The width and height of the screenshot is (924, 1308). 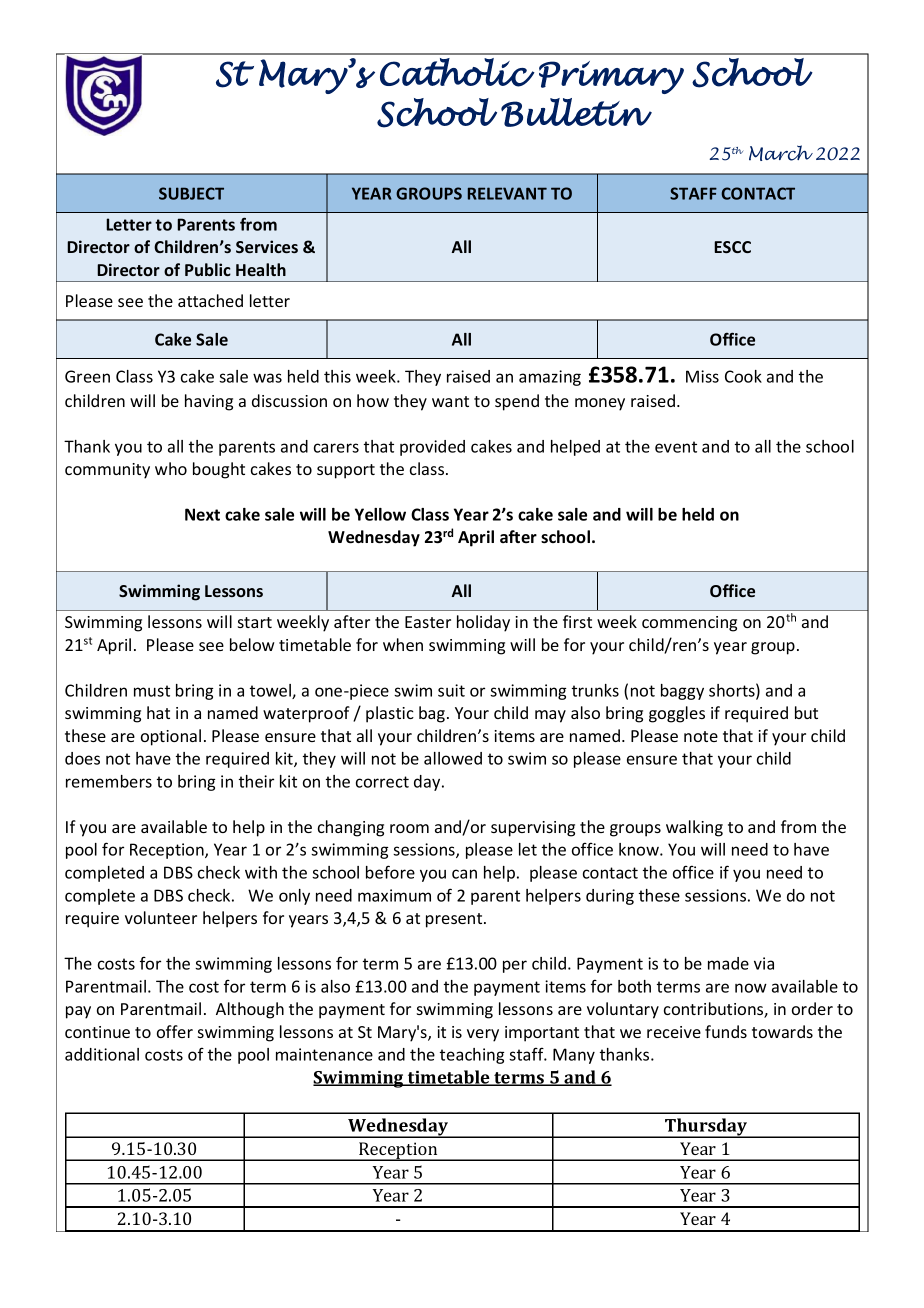 I want to click on SUBJECT, so click(x=191, y=193).
